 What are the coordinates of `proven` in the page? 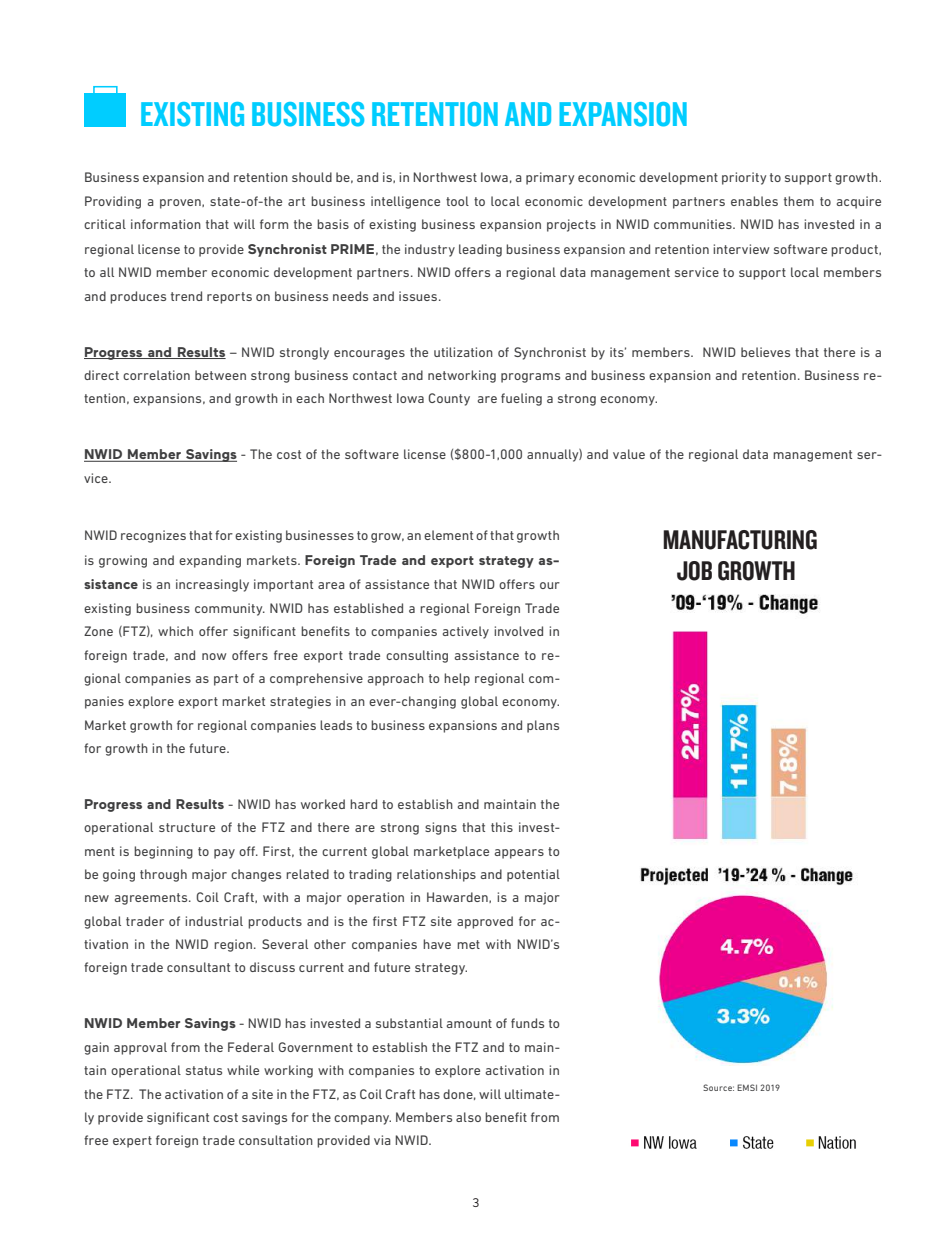 It's located at (181, 204).
